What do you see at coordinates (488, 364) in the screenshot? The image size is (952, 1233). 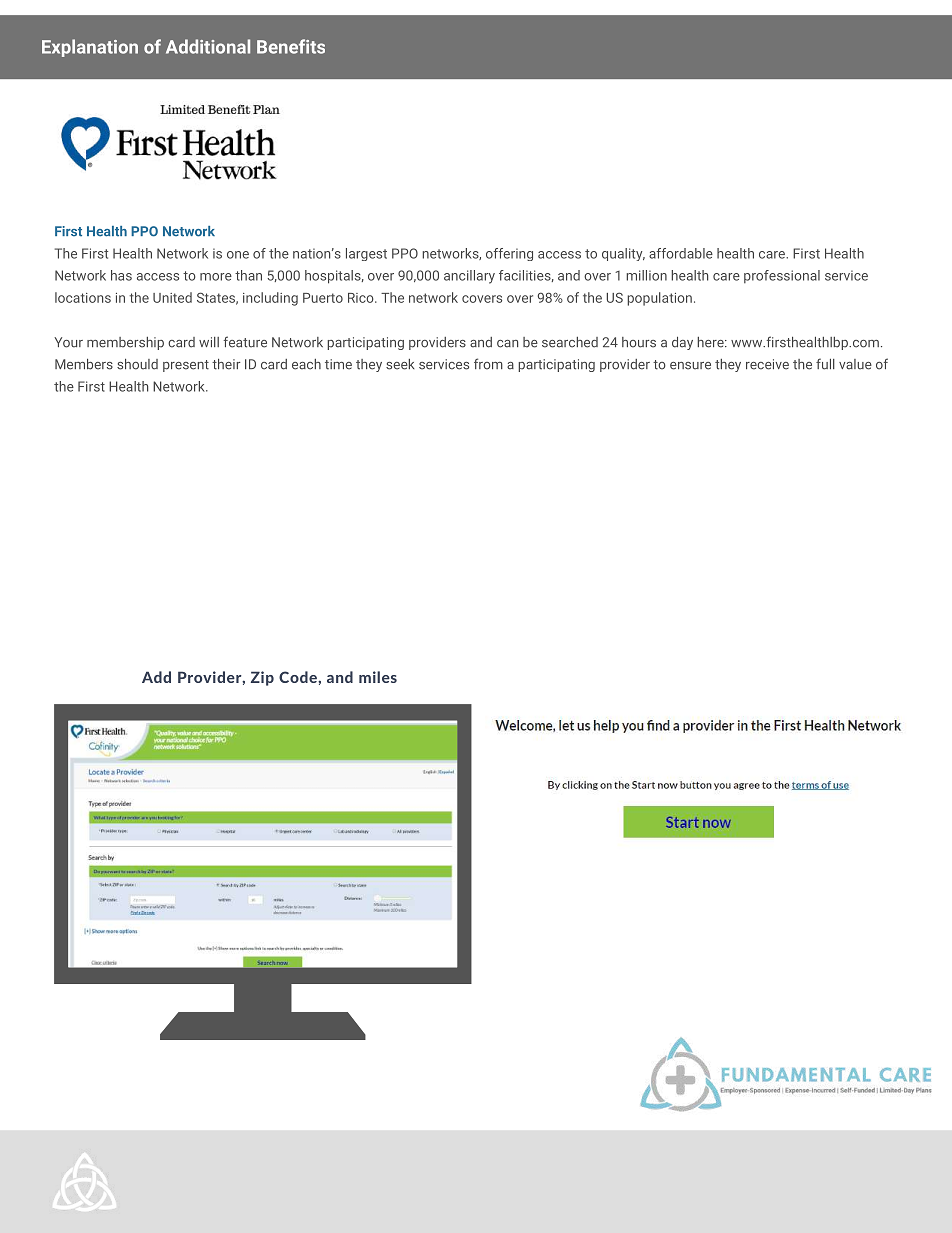 I see `from` at bounding box center [488, 364].
